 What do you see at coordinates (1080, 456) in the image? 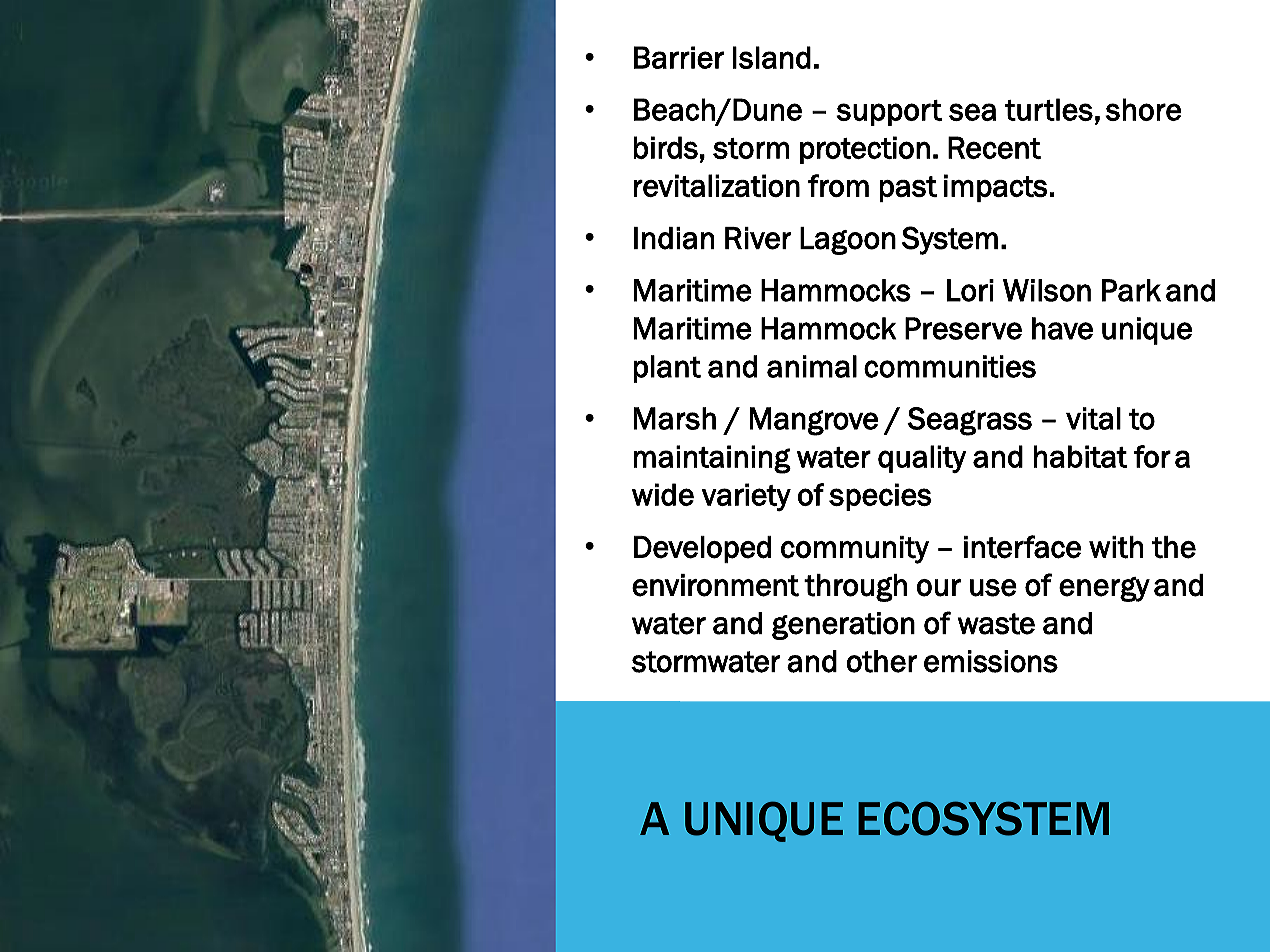
I see `habitat` at bounding box center [1080, 456].
